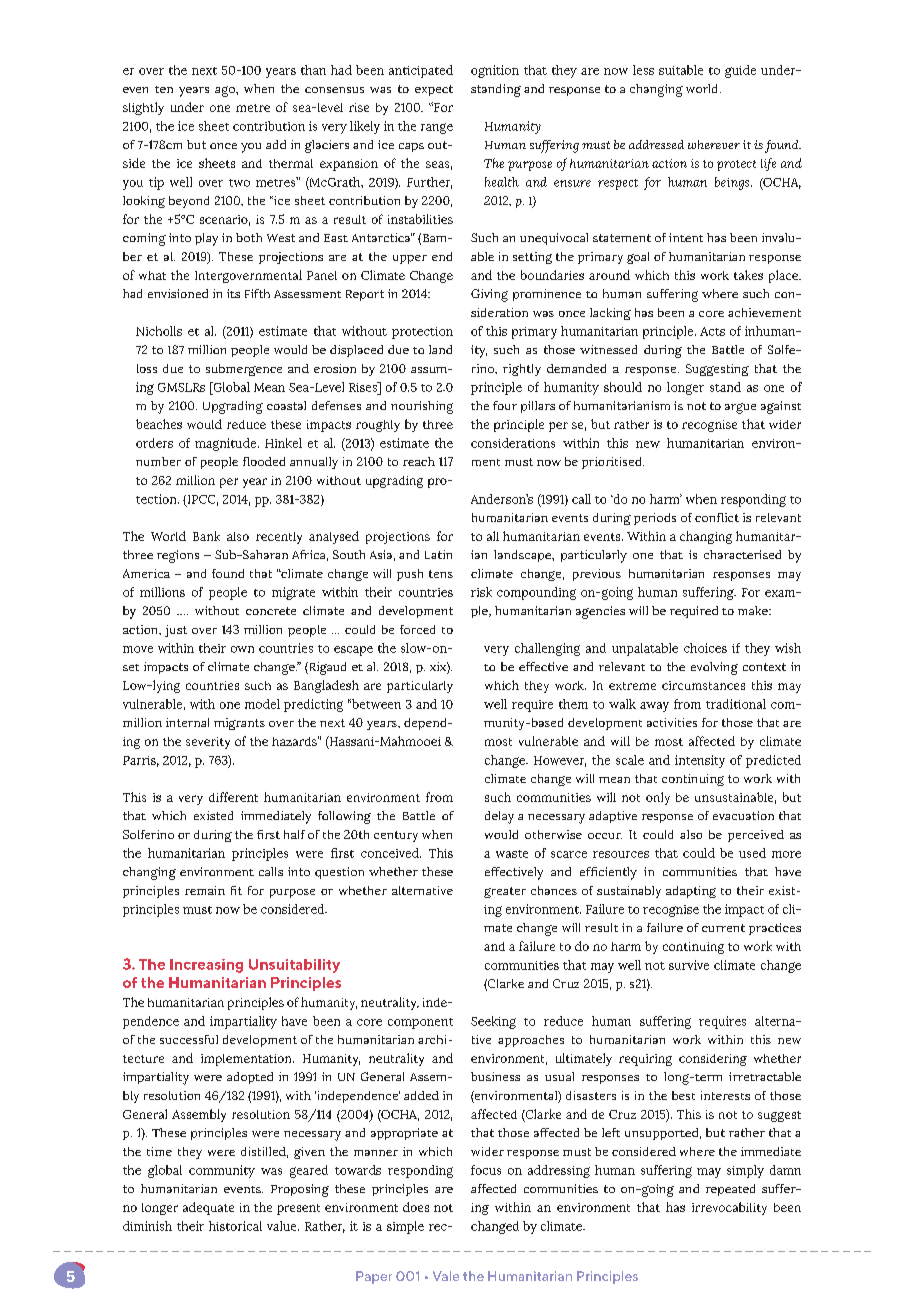  Describe the element at coordinates (226, 91) in the screenshot. I see `ago` at that location.
